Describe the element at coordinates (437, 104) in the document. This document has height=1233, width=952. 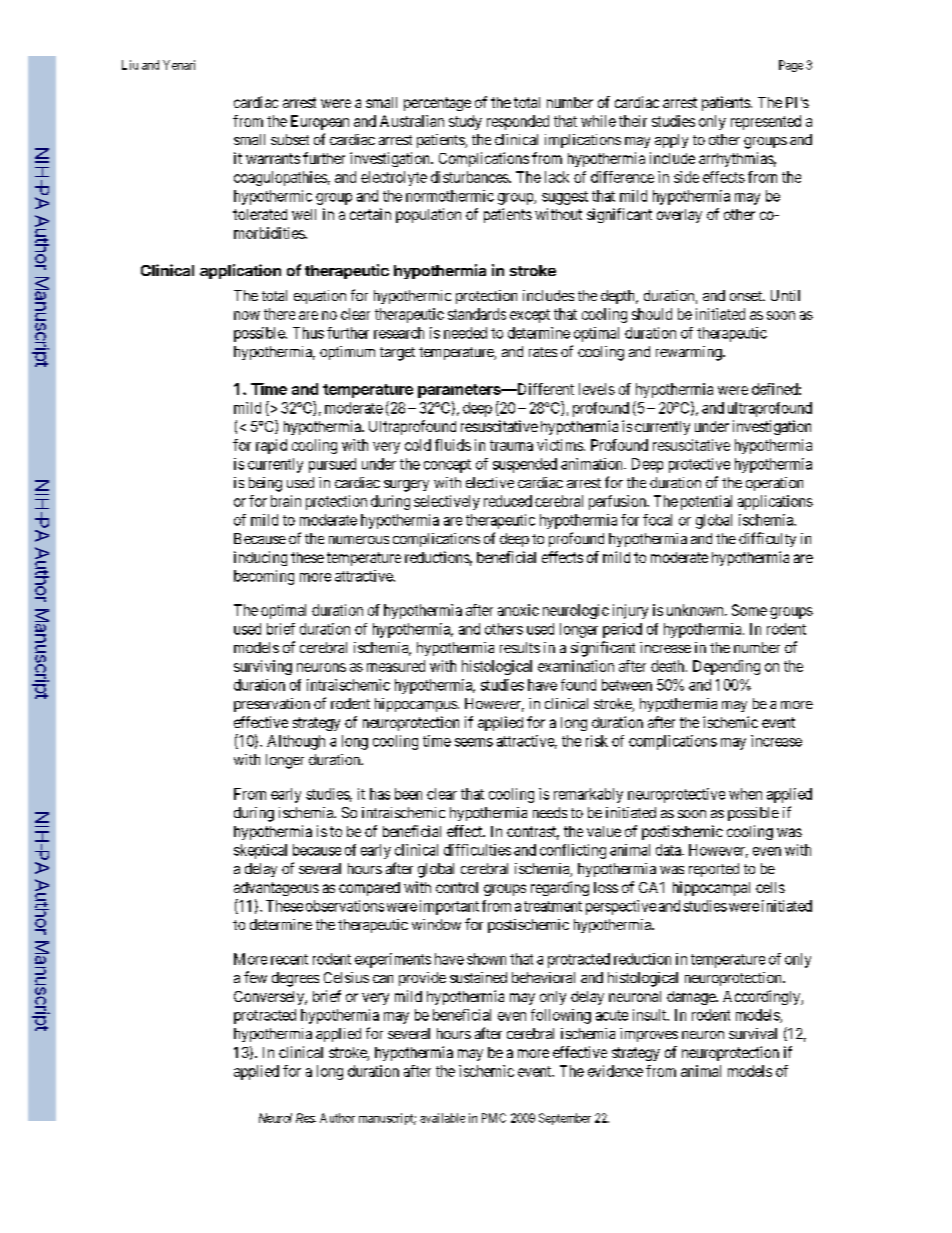
I see `percentage` at that location.
